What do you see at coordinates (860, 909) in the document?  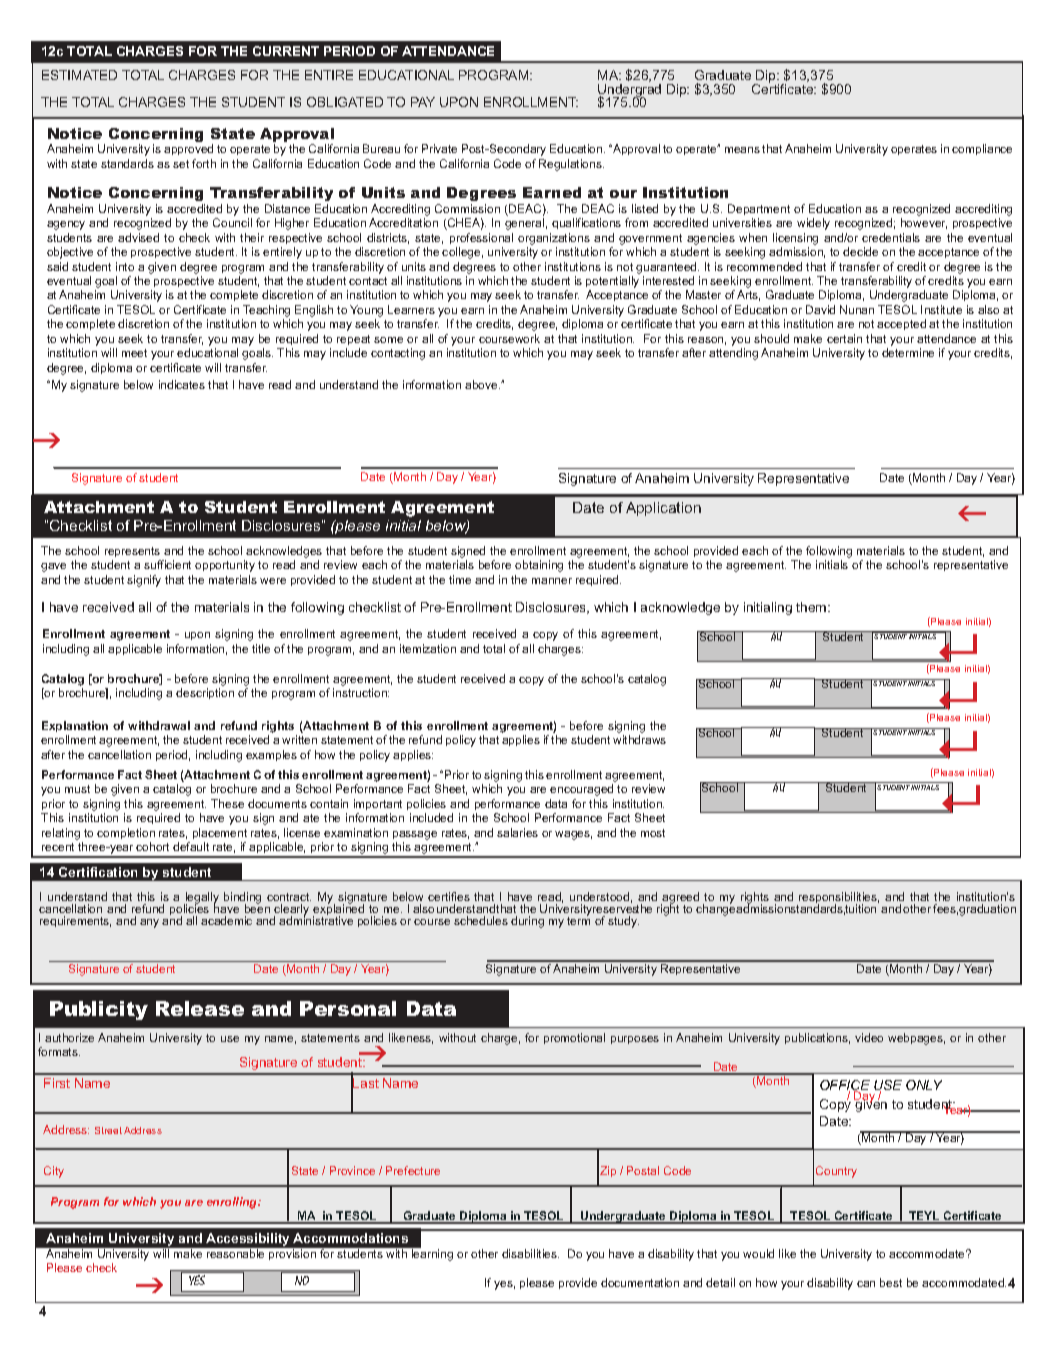 I see `tuition` at bounding box center [860, 909].
